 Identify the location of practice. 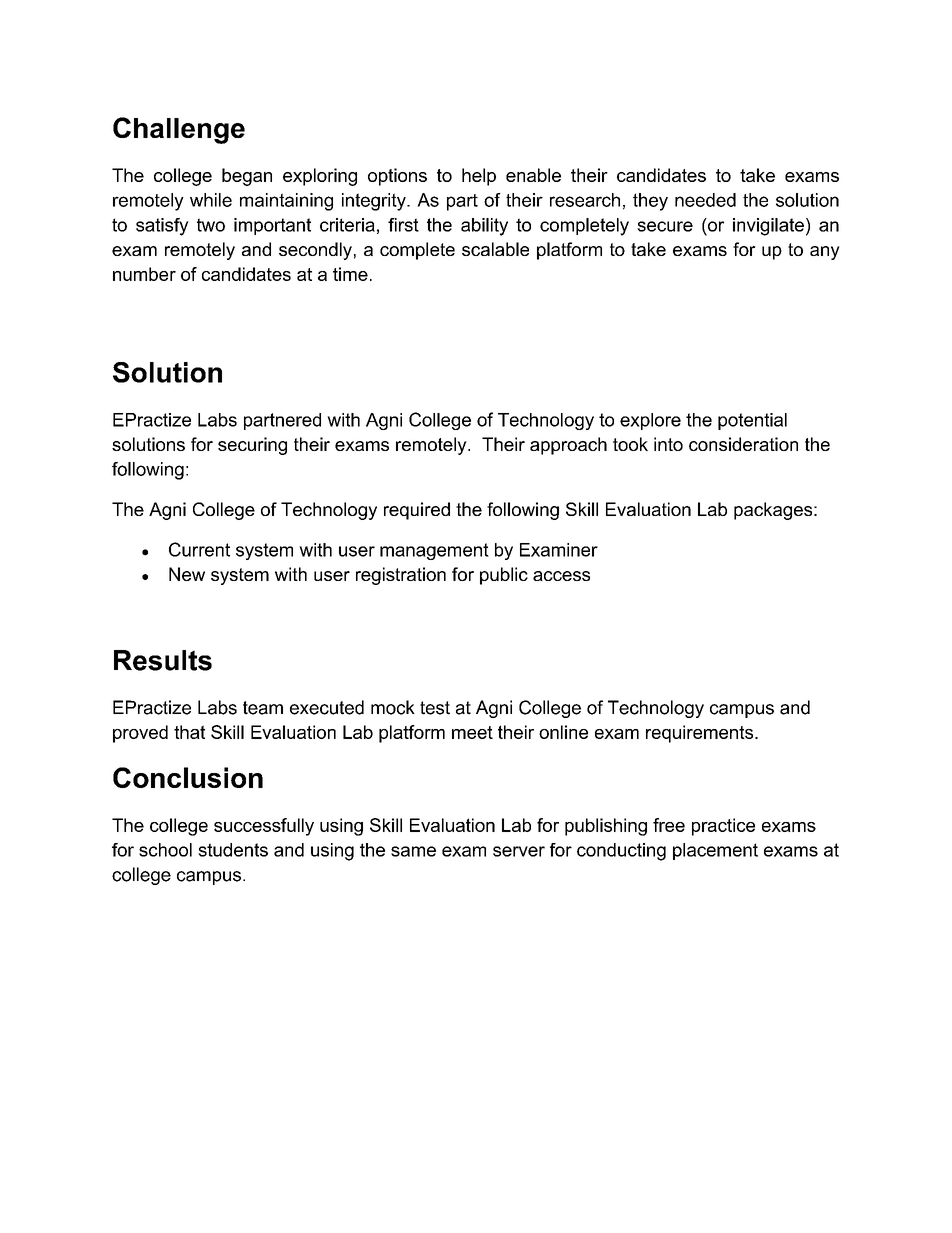
(723, 827).
